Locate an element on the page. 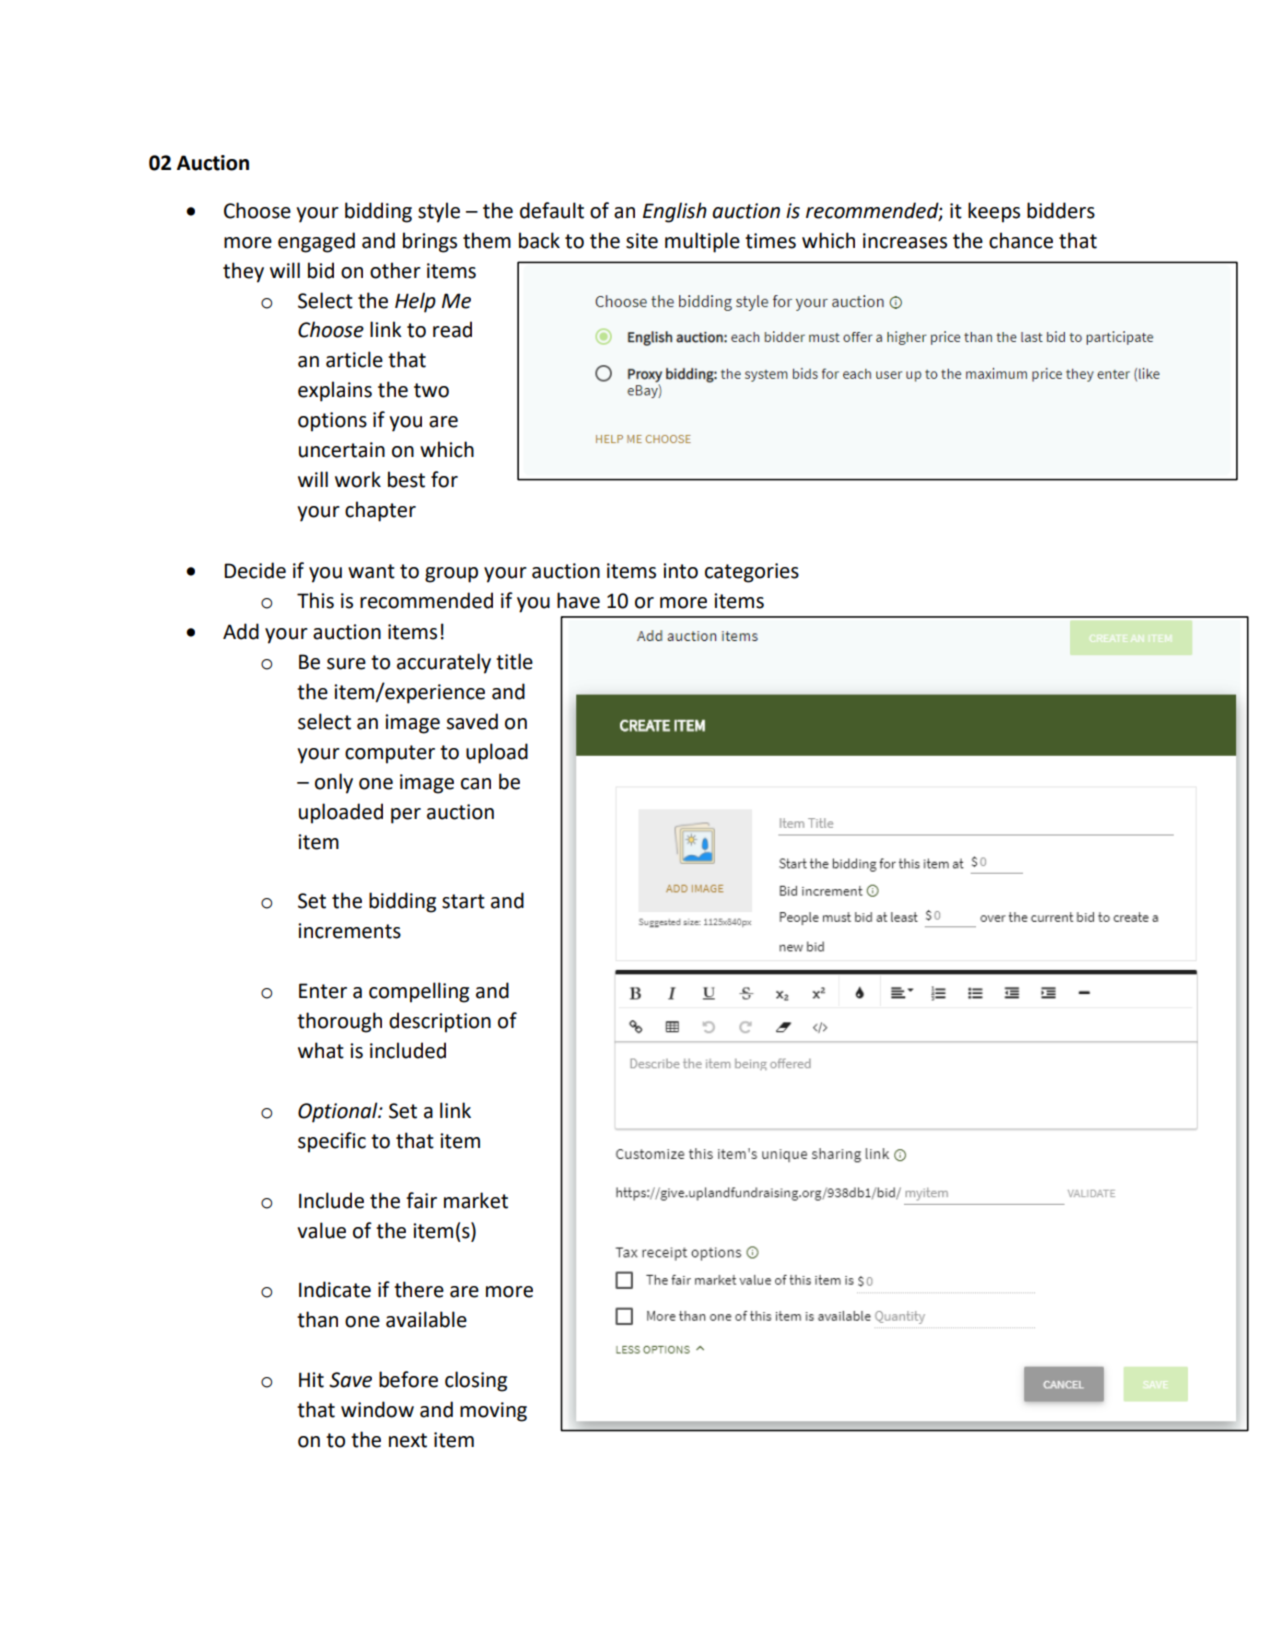 This document has width=1264, height=1635. description is located at coordinates (440, 1022).
